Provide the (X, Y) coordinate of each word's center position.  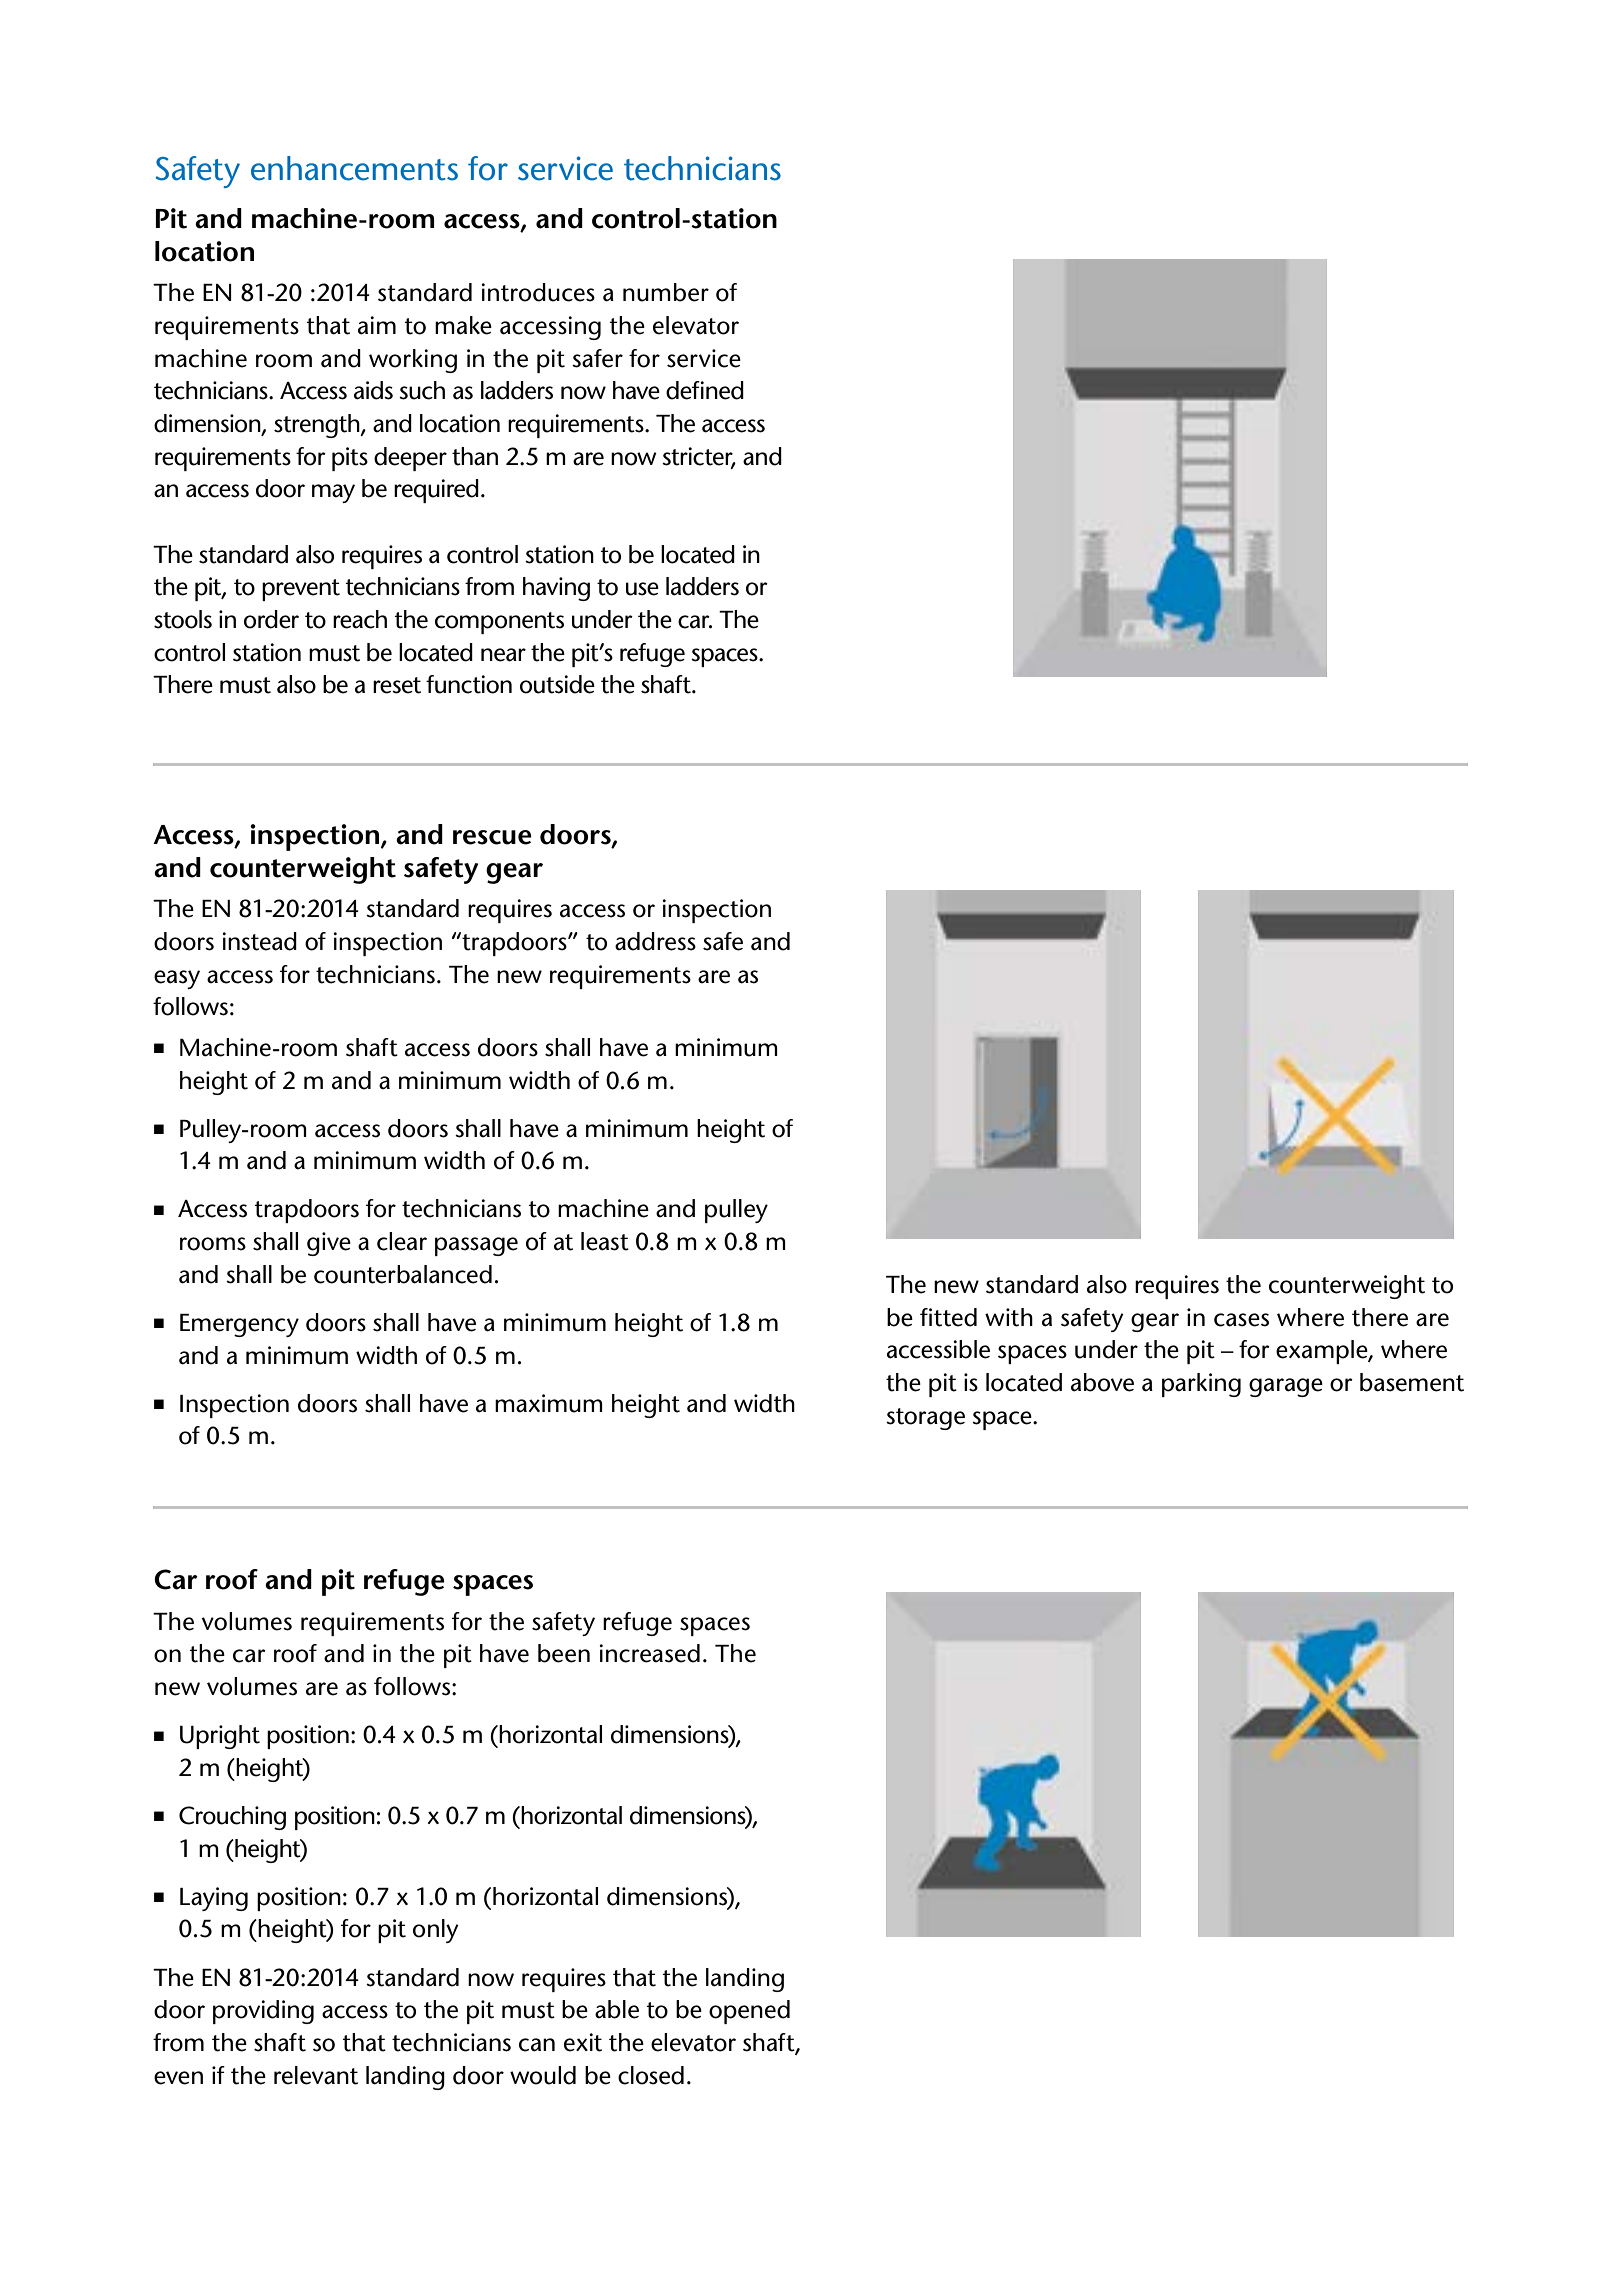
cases (1241, 1320)
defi (685, 390)
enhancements (354, 168)
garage (1286, 1387)
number (666, 292)
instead (259, 941)
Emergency (239, 1325)
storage (925, 1419)
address (655, 941)
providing (263, 2012)
